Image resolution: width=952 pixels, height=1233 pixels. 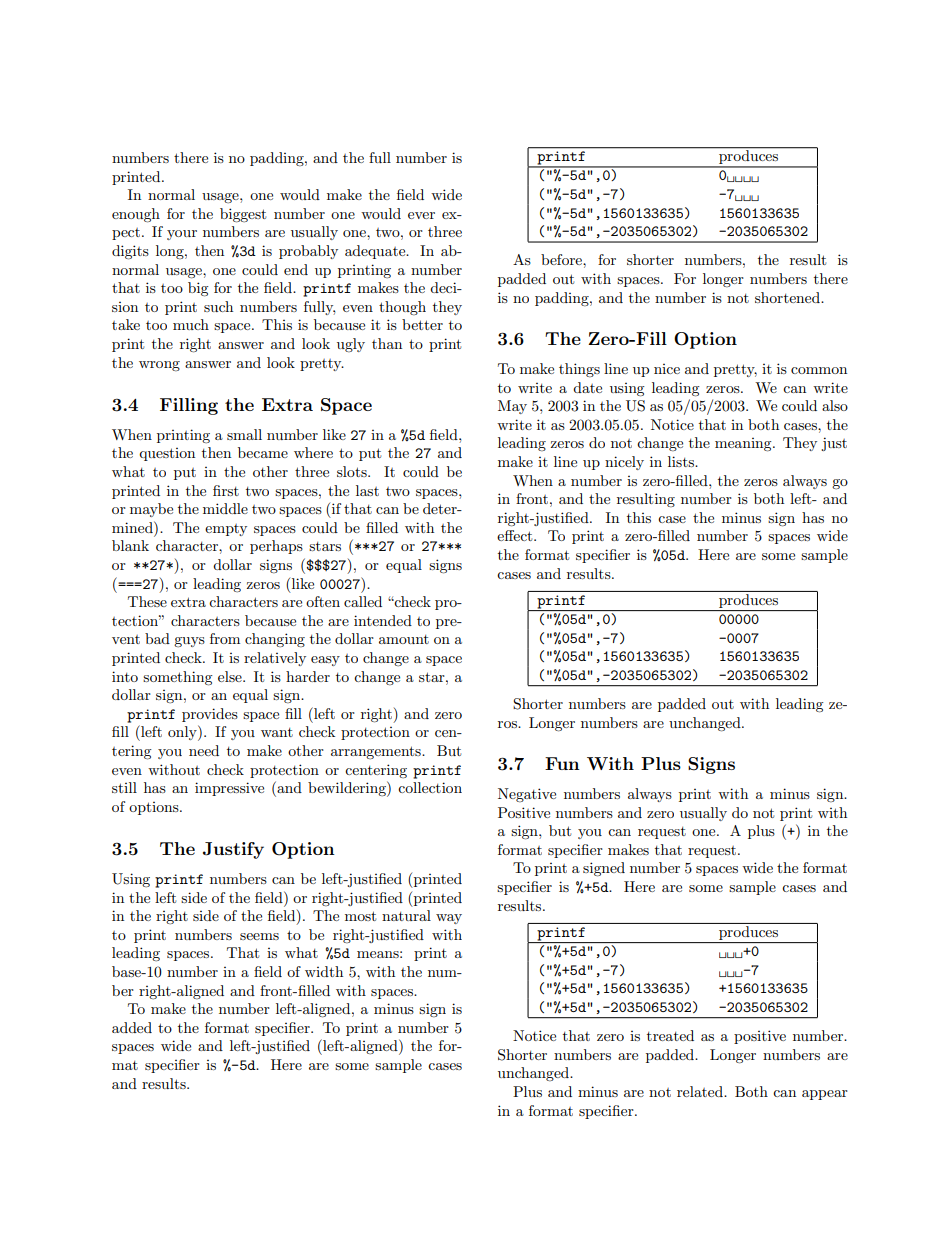 What do you see at coordinates (670, 1035) in the page?
I see `treated` at bounding box center [670, 1035].
